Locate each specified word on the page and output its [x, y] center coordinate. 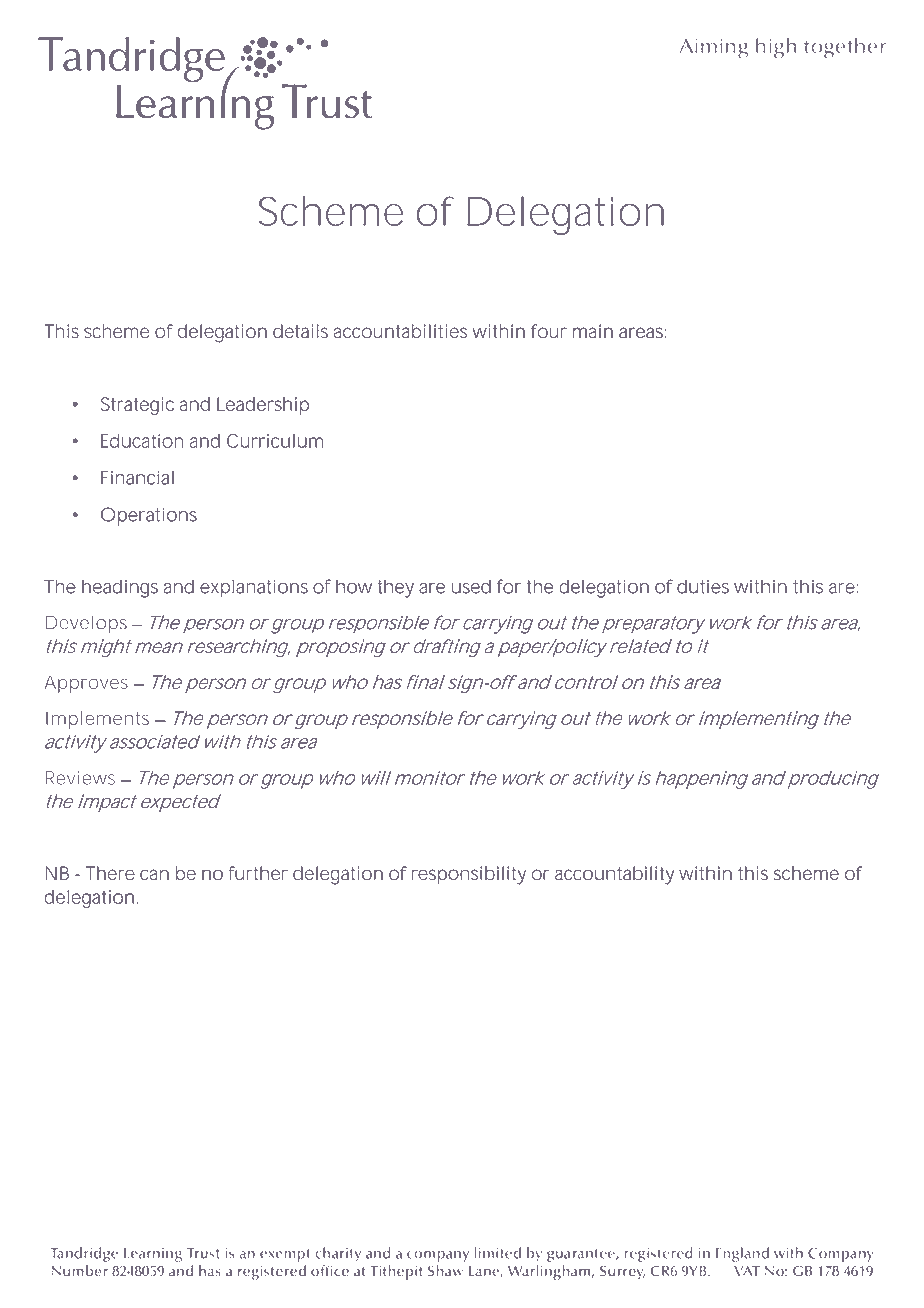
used [471, 586]
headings [120, 588]
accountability [614, 875]
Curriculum [275, 441]
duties [703, 586]
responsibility [469, 875]
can [154, 874]
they [395, 588]
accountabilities [400, 331]
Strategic [137, 406]
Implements [97, 720]
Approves [86, 684]
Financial [137, 477]
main [593, 331]
